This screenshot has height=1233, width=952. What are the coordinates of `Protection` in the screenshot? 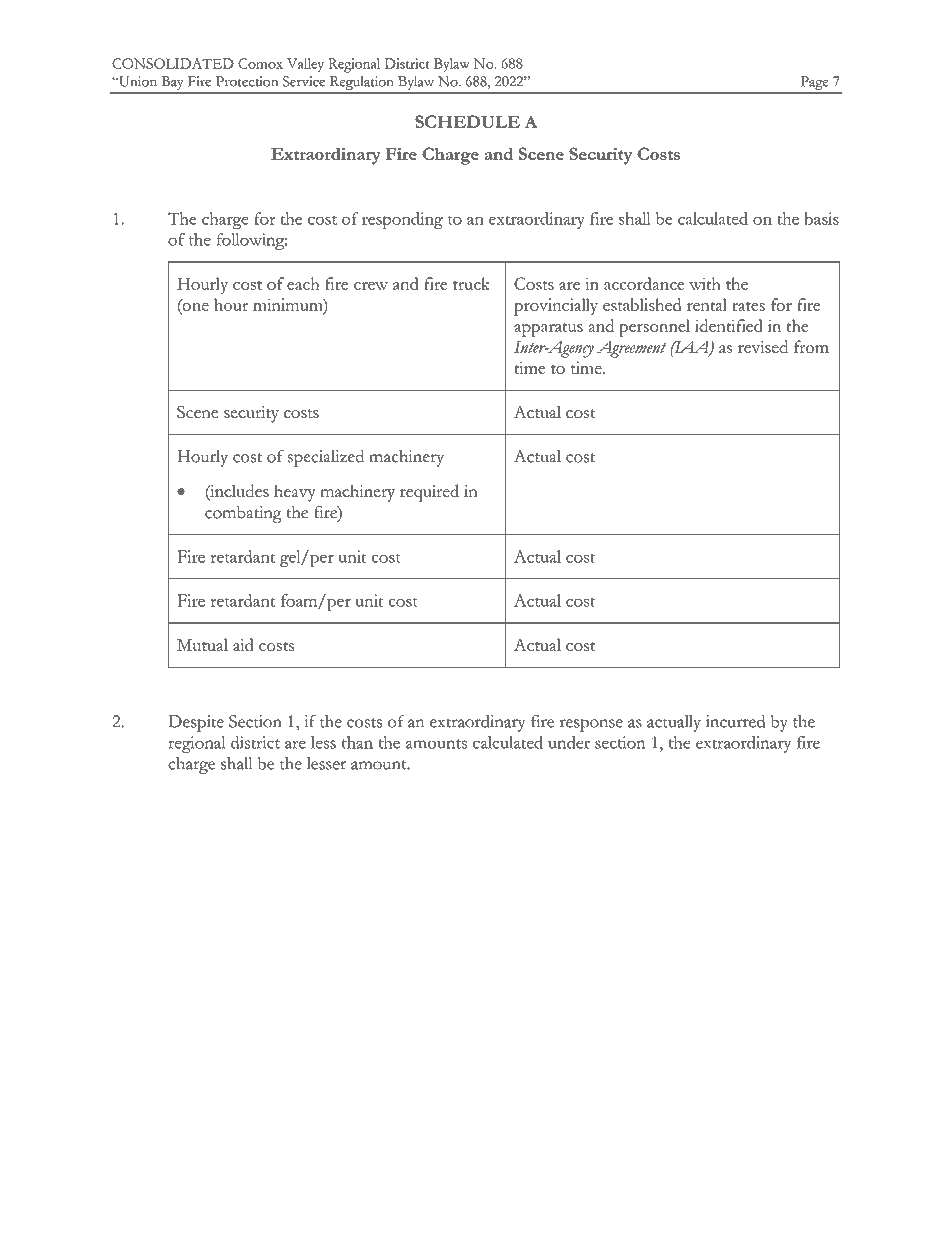 It's located at (247, 81).
